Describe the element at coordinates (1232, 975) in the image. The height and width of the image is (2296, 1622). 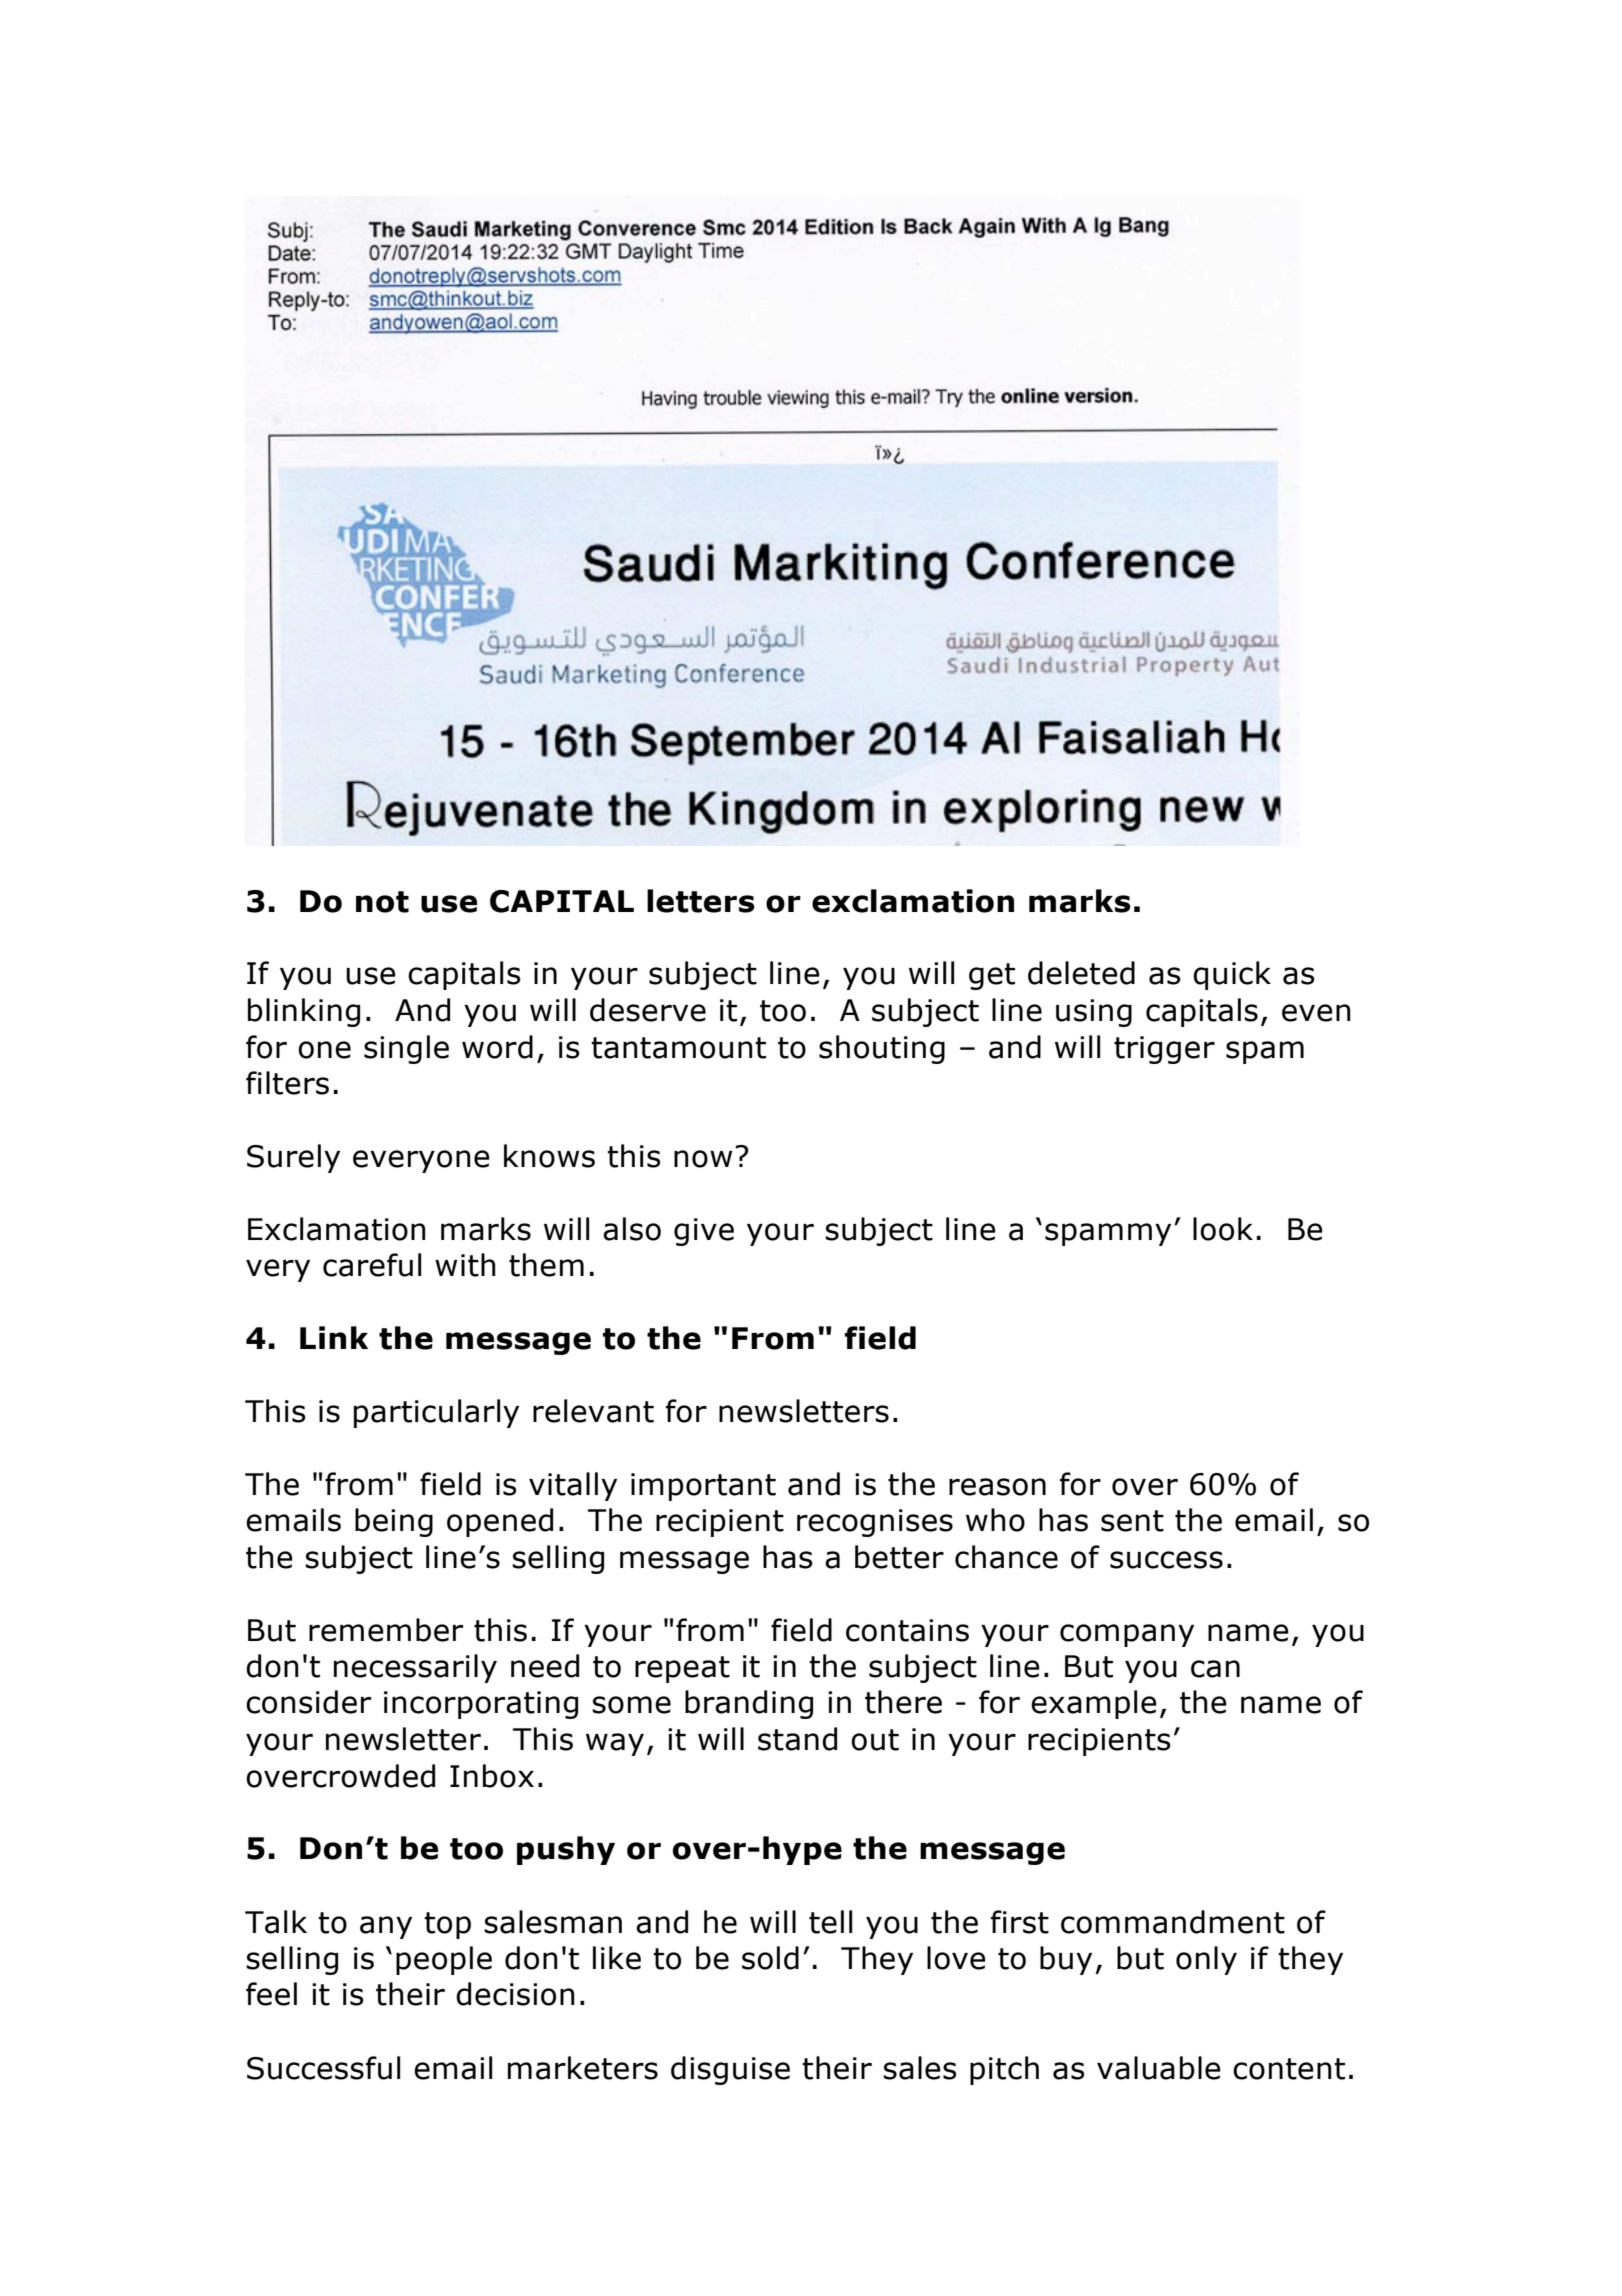
I see `quick` at that location.
